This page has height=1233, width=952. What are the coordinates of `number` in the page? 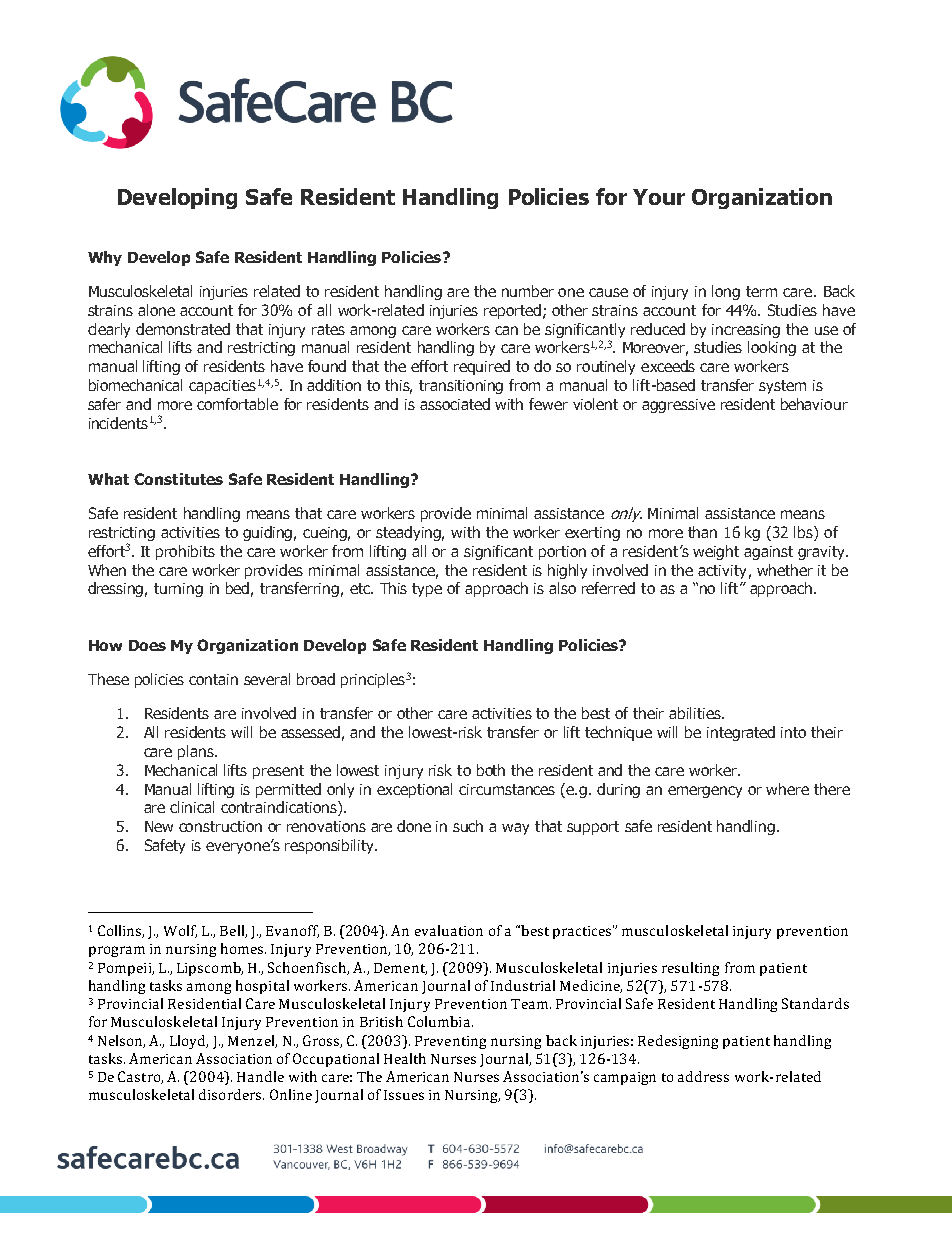 It's located at (528, 291).
